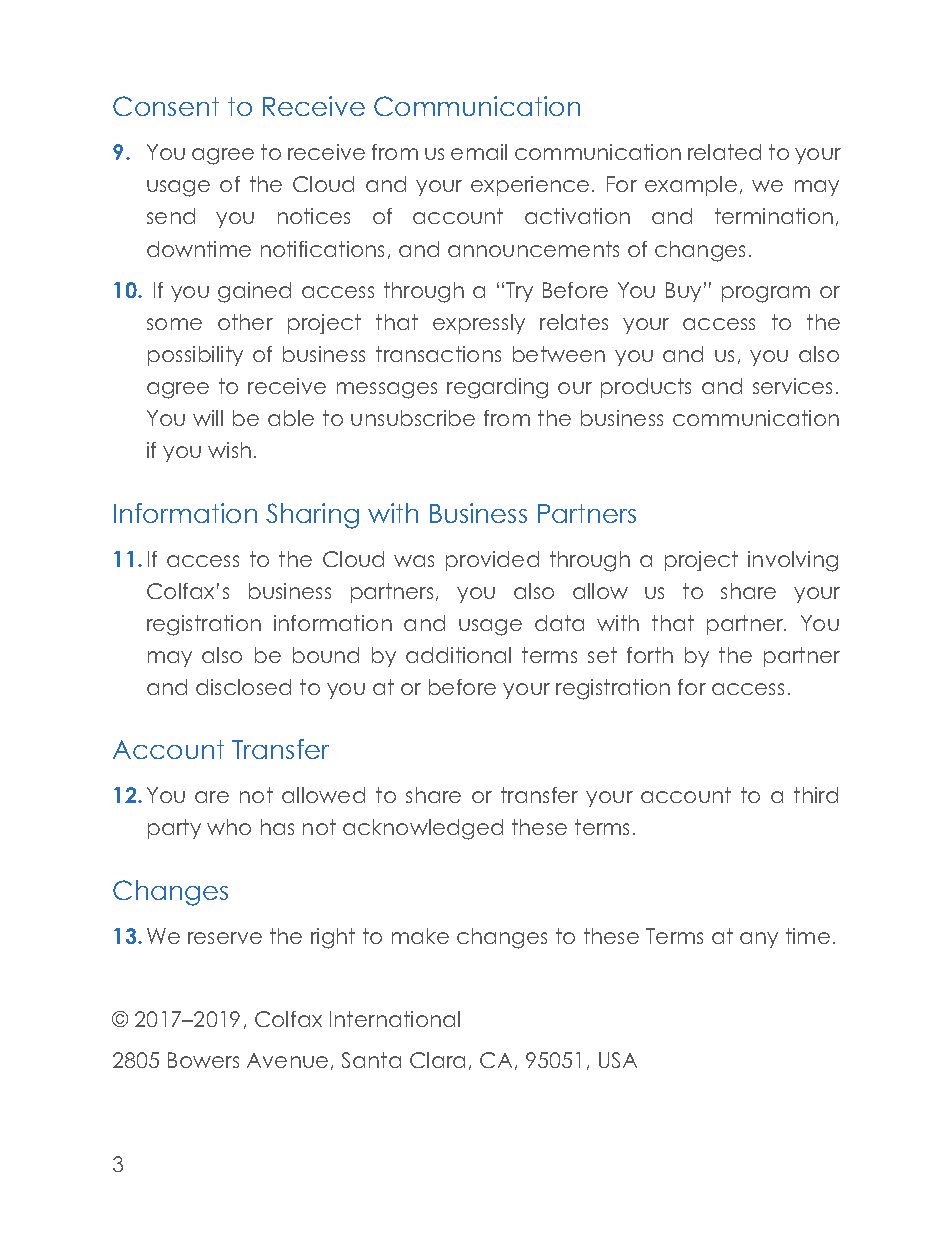  What do you see at coordinates (816, 795) in the page?
I see `third` at bounding box center [816, 795].
